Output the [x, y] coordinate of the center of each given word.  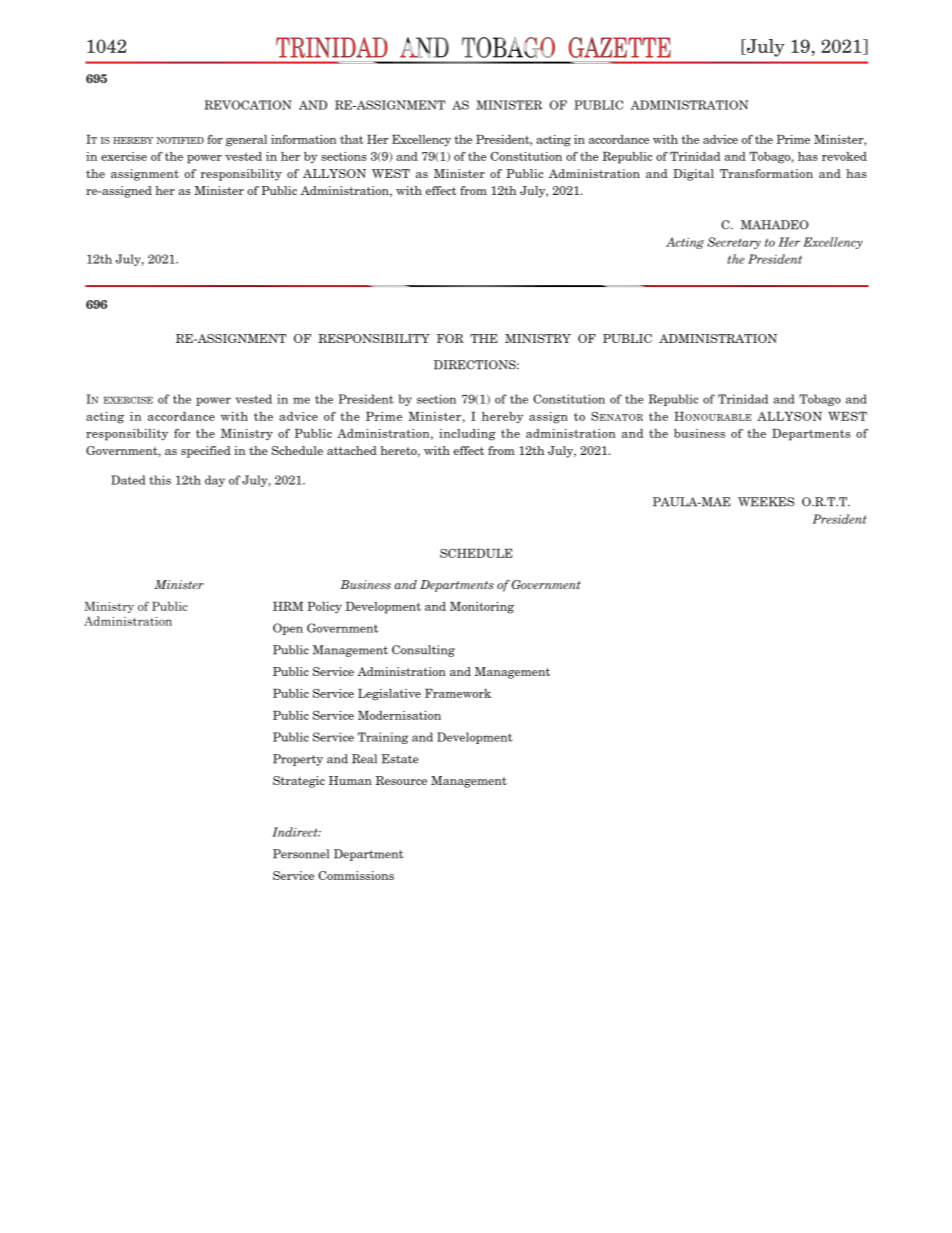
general [246, 141]
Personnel [301, 854]
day [215, 481]
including [467, 435]
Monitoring [482, 608]
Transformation [766, 173]
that [352, 139]
